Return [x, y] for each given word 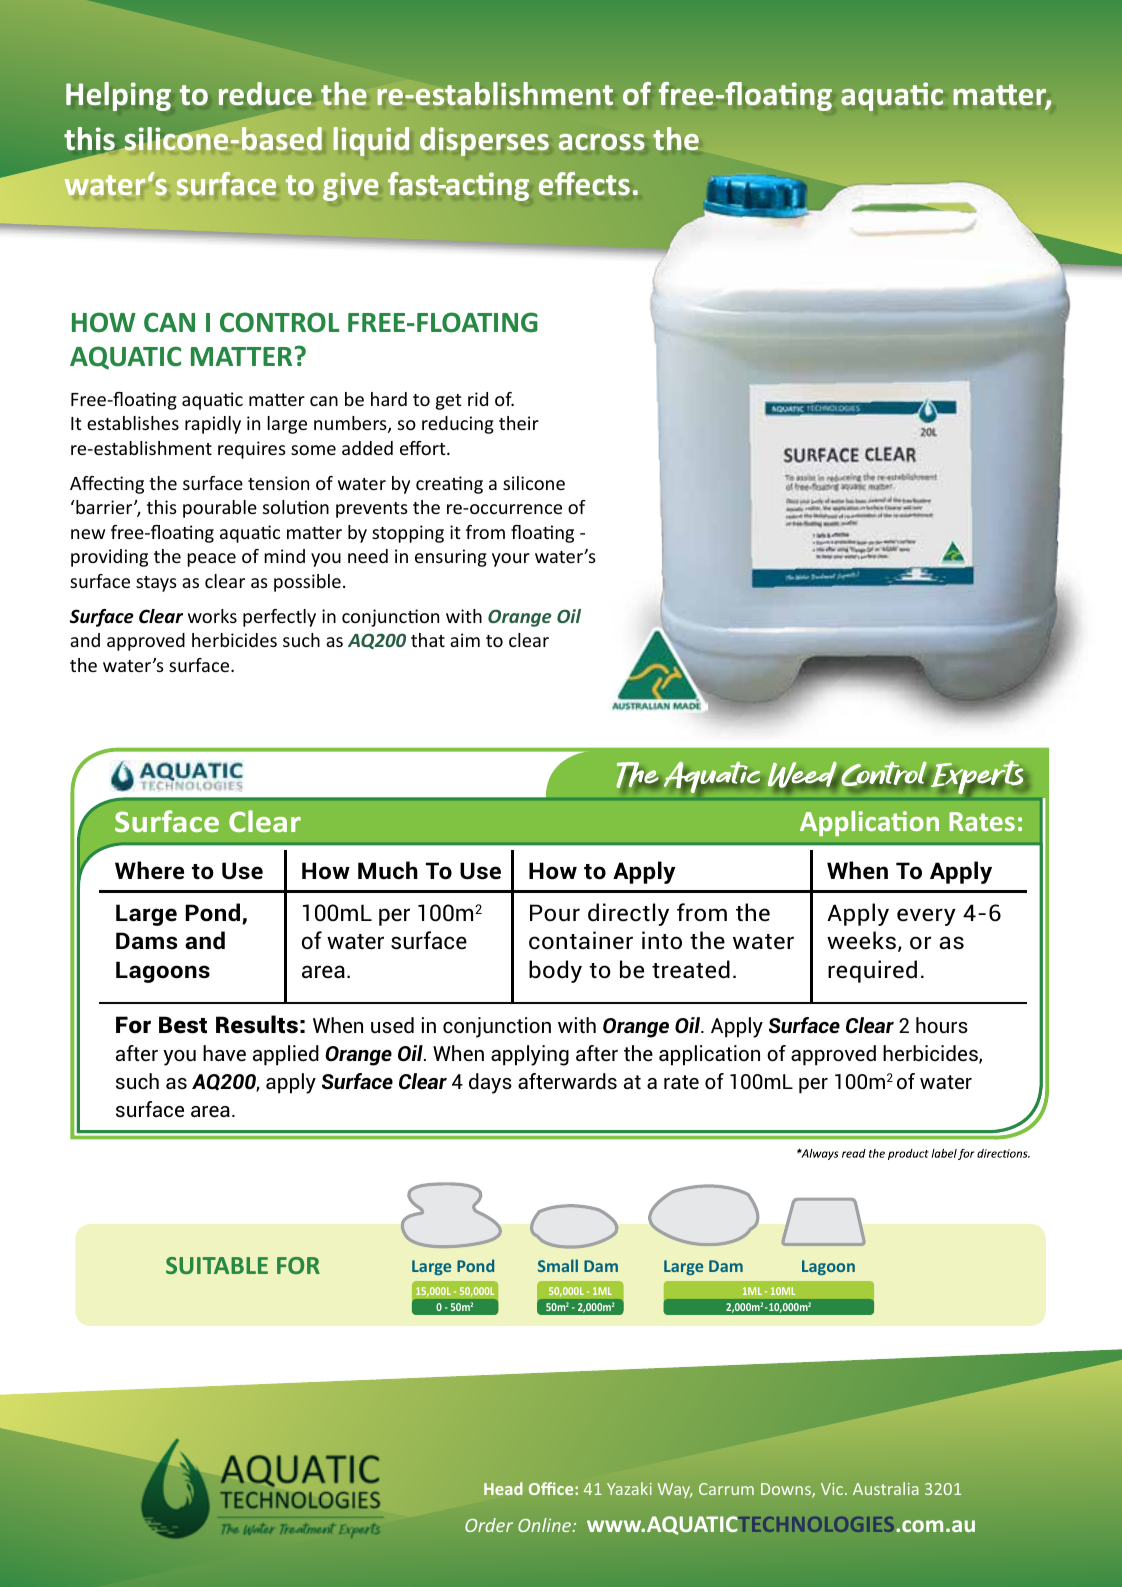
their [519, 423]
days [490, 1083]
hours [942, 1025]
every [926, 917]
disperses [484, 141]
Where [149, 870]
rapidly [213, 425]
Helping [118, 96]
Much [388, 870]
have [224, 1053]
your [511, 560]
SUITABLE [217, 1265]
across [601, 142]
